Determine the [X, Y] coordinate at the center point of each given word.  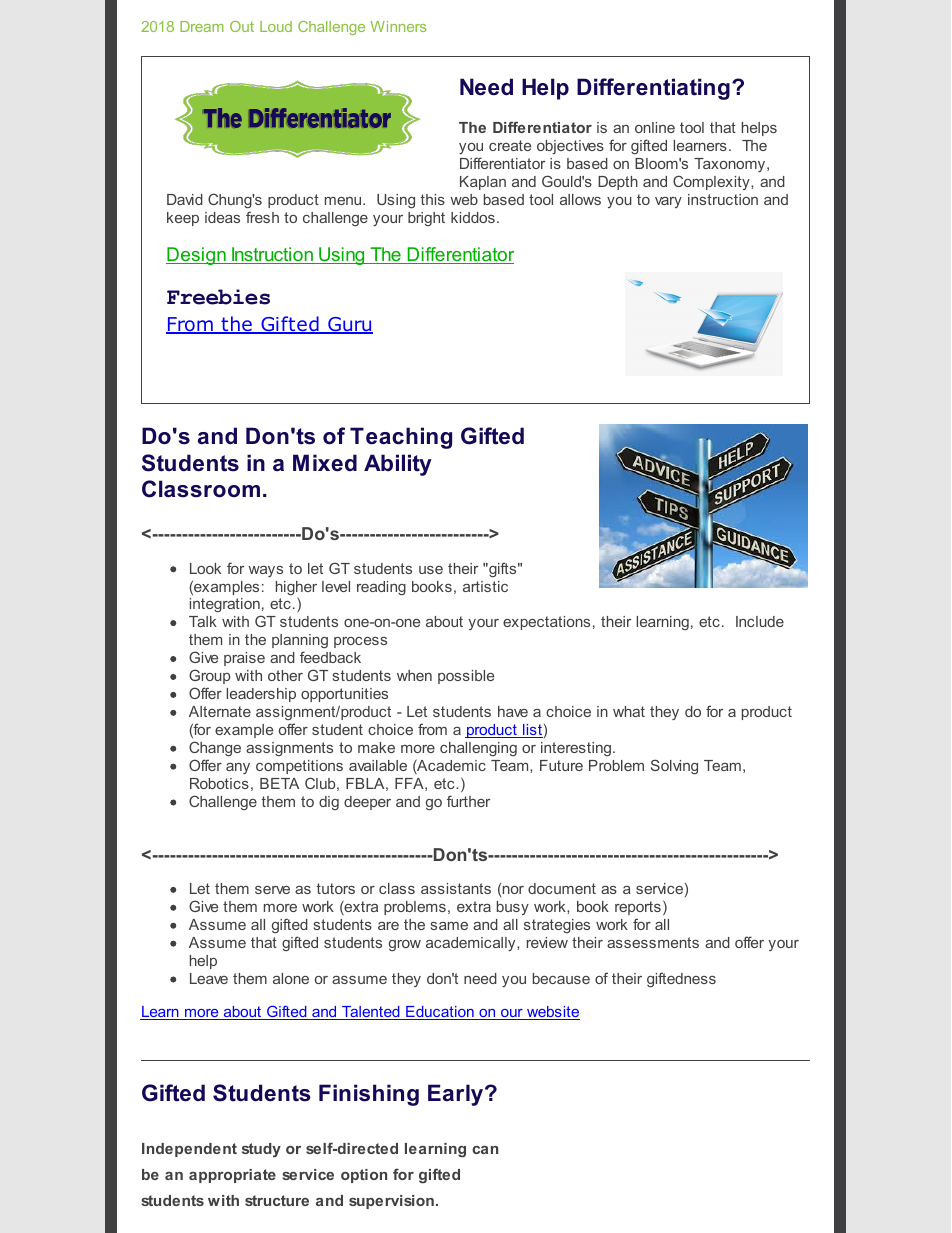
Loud [276, 26]
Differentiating [653, 89]
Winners [398, 26]
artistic [485, 586]
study [261, 1150]
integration [226, 607]
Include [760, 621]
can [485, 1150]
